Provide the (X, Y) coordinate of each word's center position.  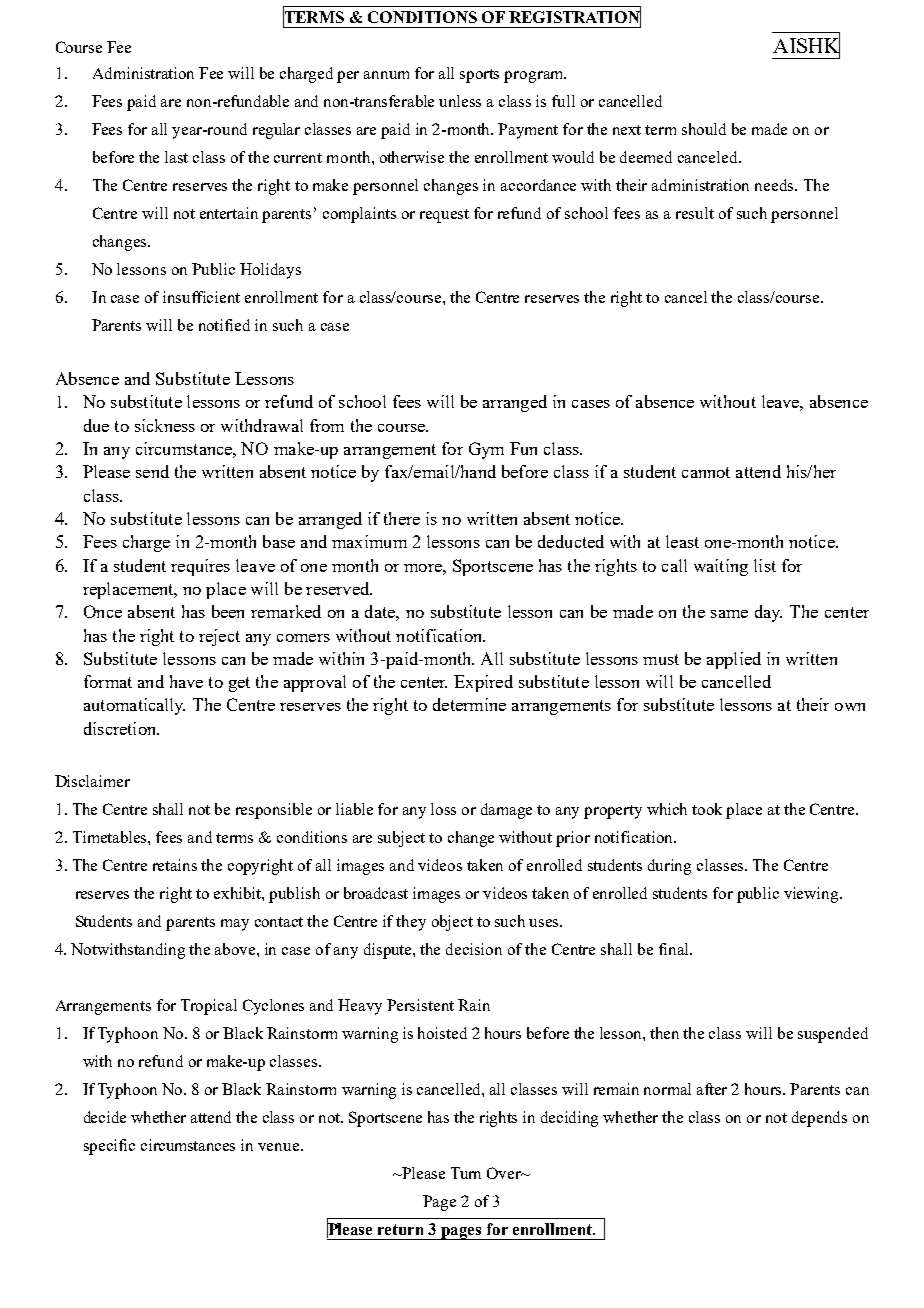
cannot (706, 472)
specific (109, 1147)
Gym (486, 450)
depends (819, 1119)
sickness (165, 425)
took (707, 809)
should (704, 129)
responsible (274, 811)
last (176, 157)
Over (505, 1173)
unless (460, 101)
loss (443, 809)
